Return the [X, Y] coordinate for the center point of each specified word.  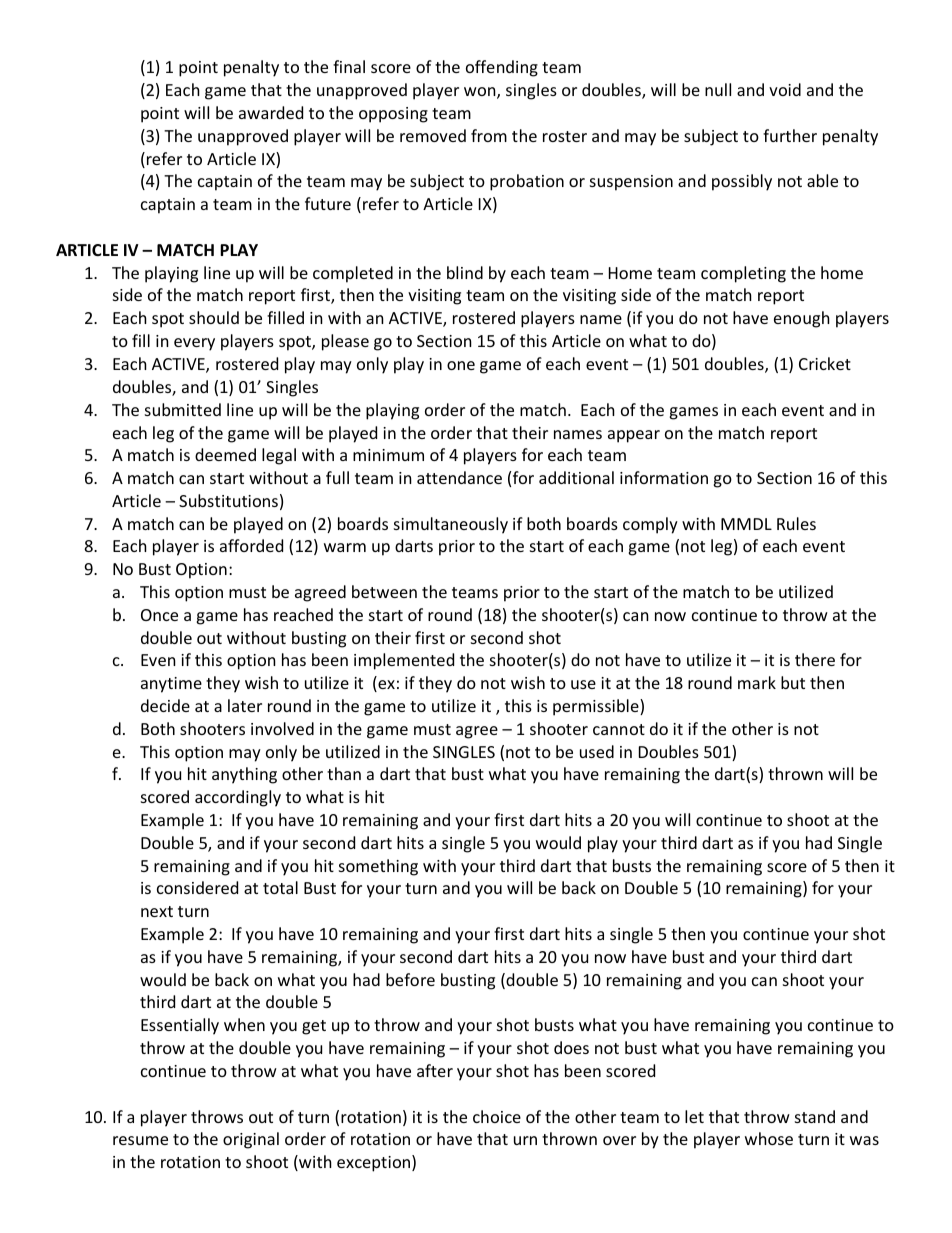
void [785, 89]
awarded [271, 112]
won [481, 93]
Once [159, 615]
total [280, 887]
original [251, 1140]
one [461, 365]
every [194, 344]
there [815, 659]
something [378, 867]
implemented [404, 661]
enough [802, 319]
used [597, 751]
